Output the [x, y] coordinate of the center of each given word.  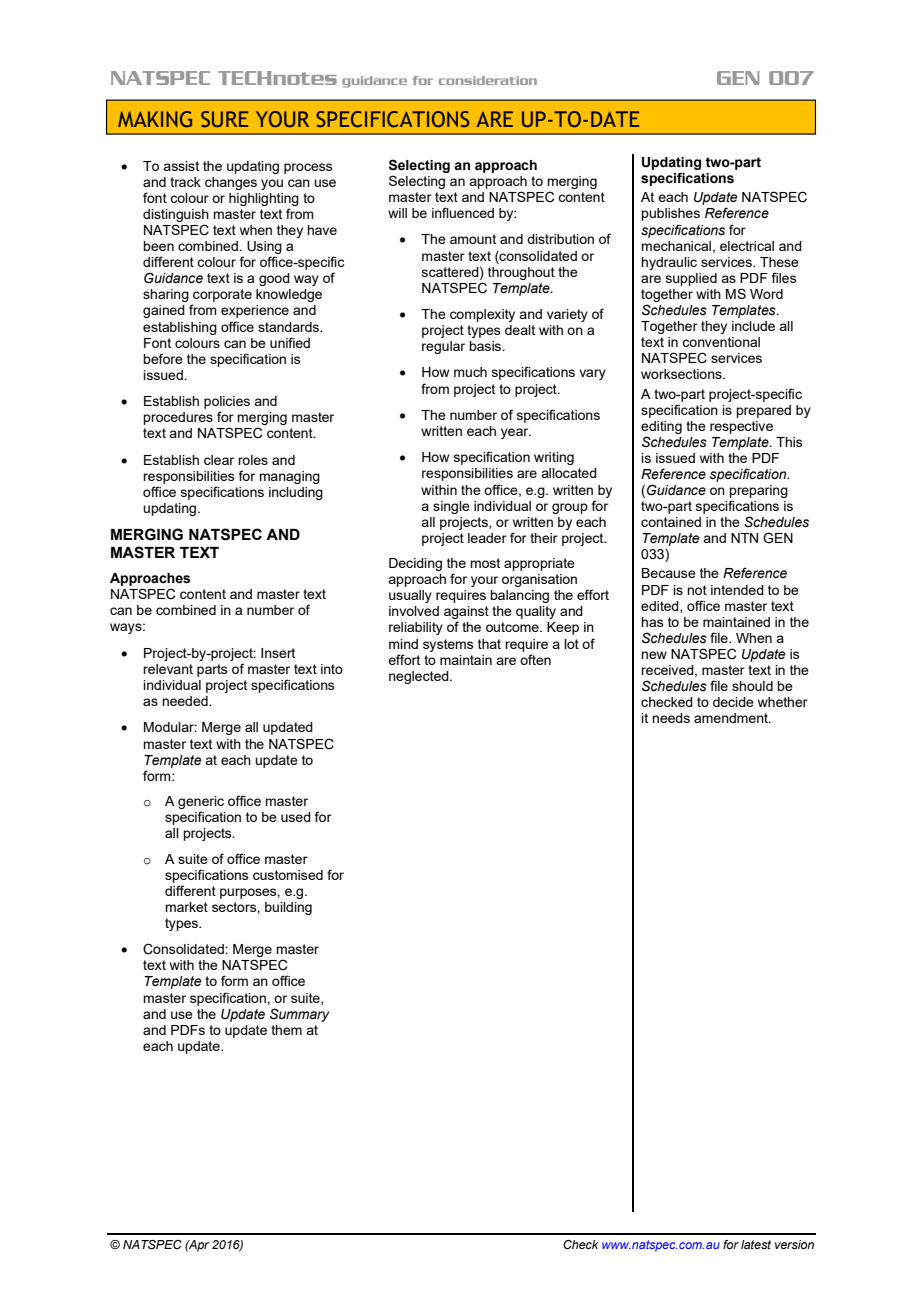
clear [219, 460]
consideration [488, 80]
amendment [732, 718]
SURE [224, 119]
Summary [300, 1015]
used [296, 817]
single [451, 507]
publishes [670, 214]
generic [201, 804]
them [286, 1030]
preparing [758, 491]
